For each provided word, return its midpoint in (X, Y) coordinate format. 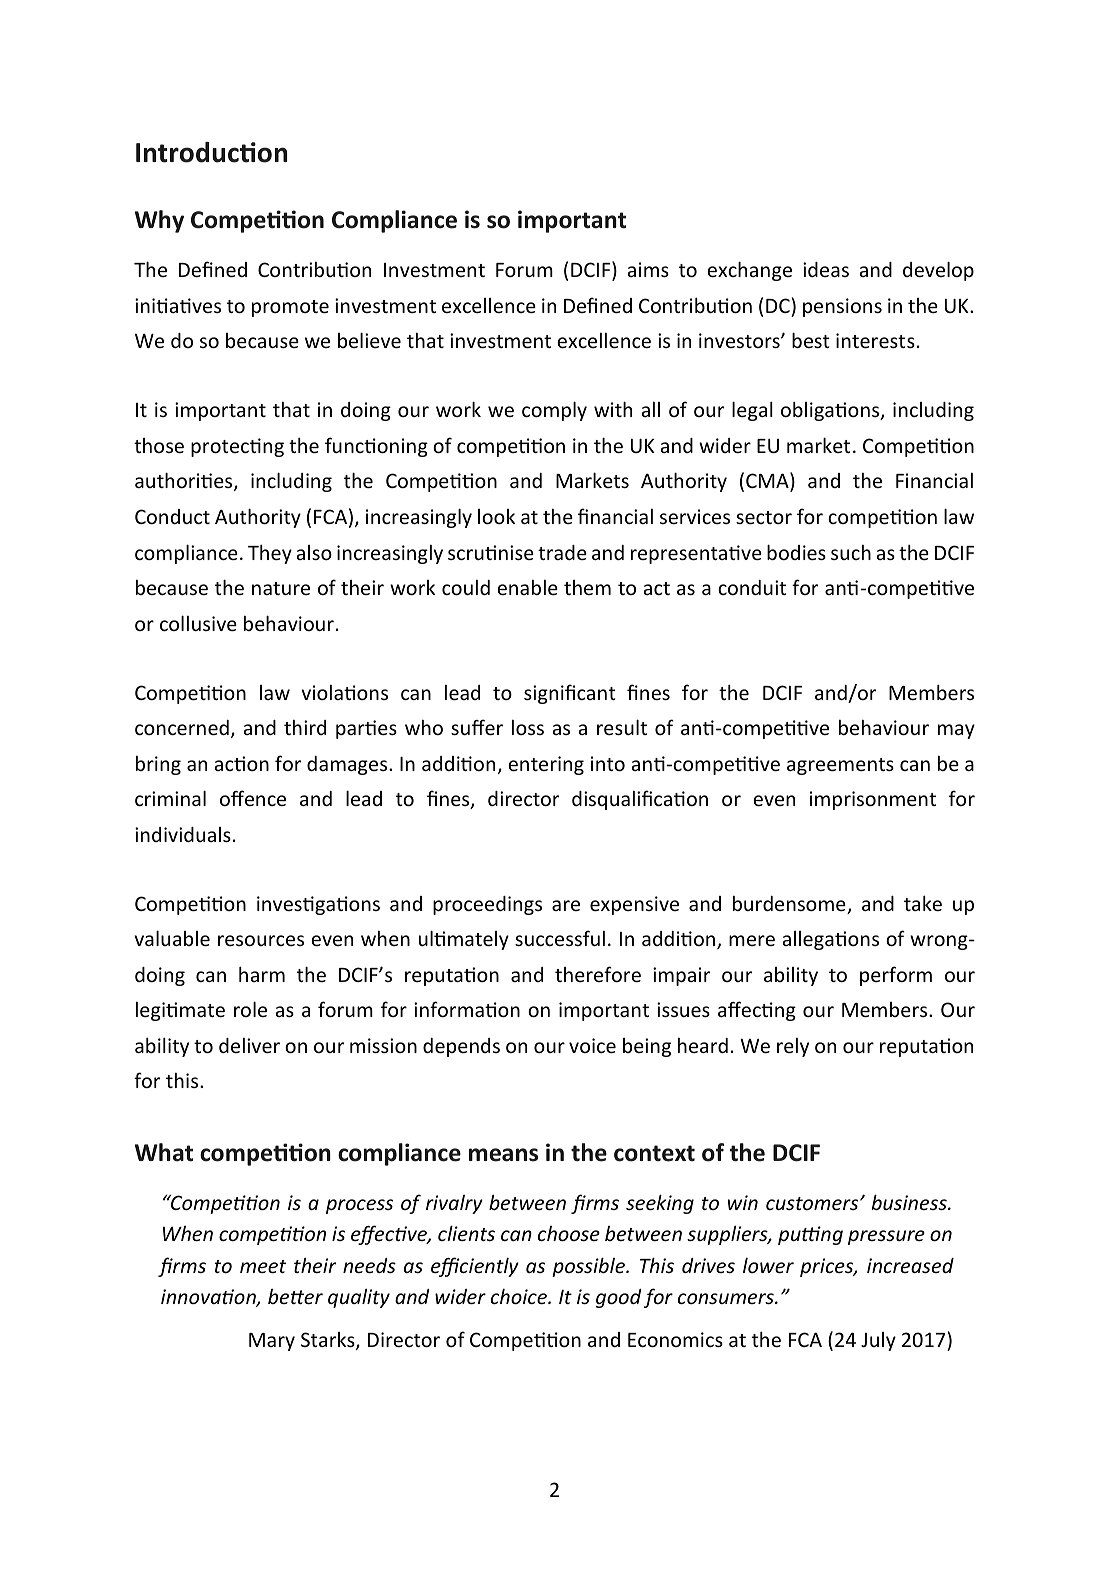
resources (261, 940)
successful (560, 938)
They (270, 554)
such (851, 552)
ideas (826, 269)
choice (520, 1296)
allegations (831, 940)
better (295, 1296)
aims (648, 269)
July (878, 1341)
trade (562, 552)
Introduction (211, 152)
